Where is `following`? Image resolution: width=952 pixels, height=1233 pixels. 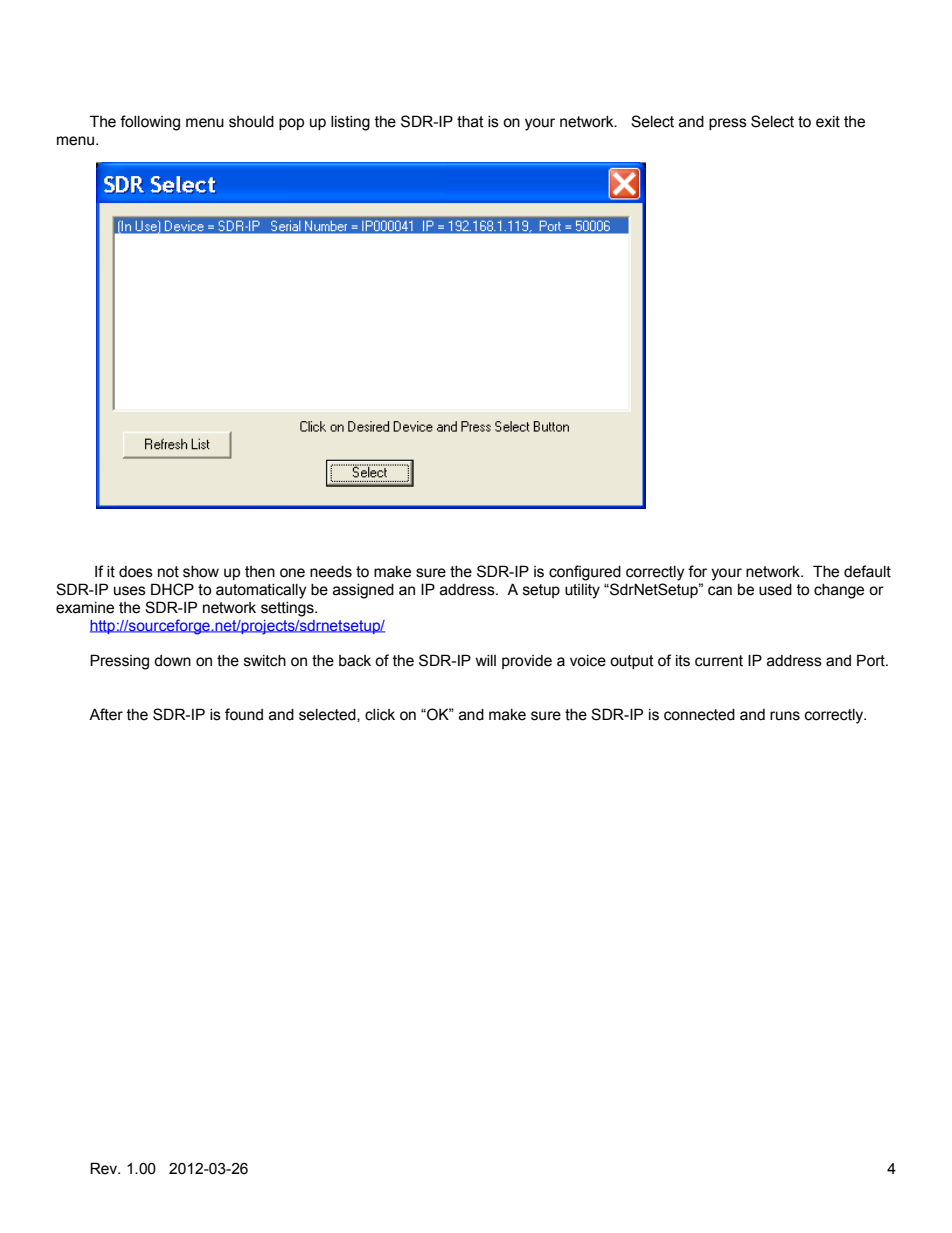
following is located at coordinates (150, 123).
